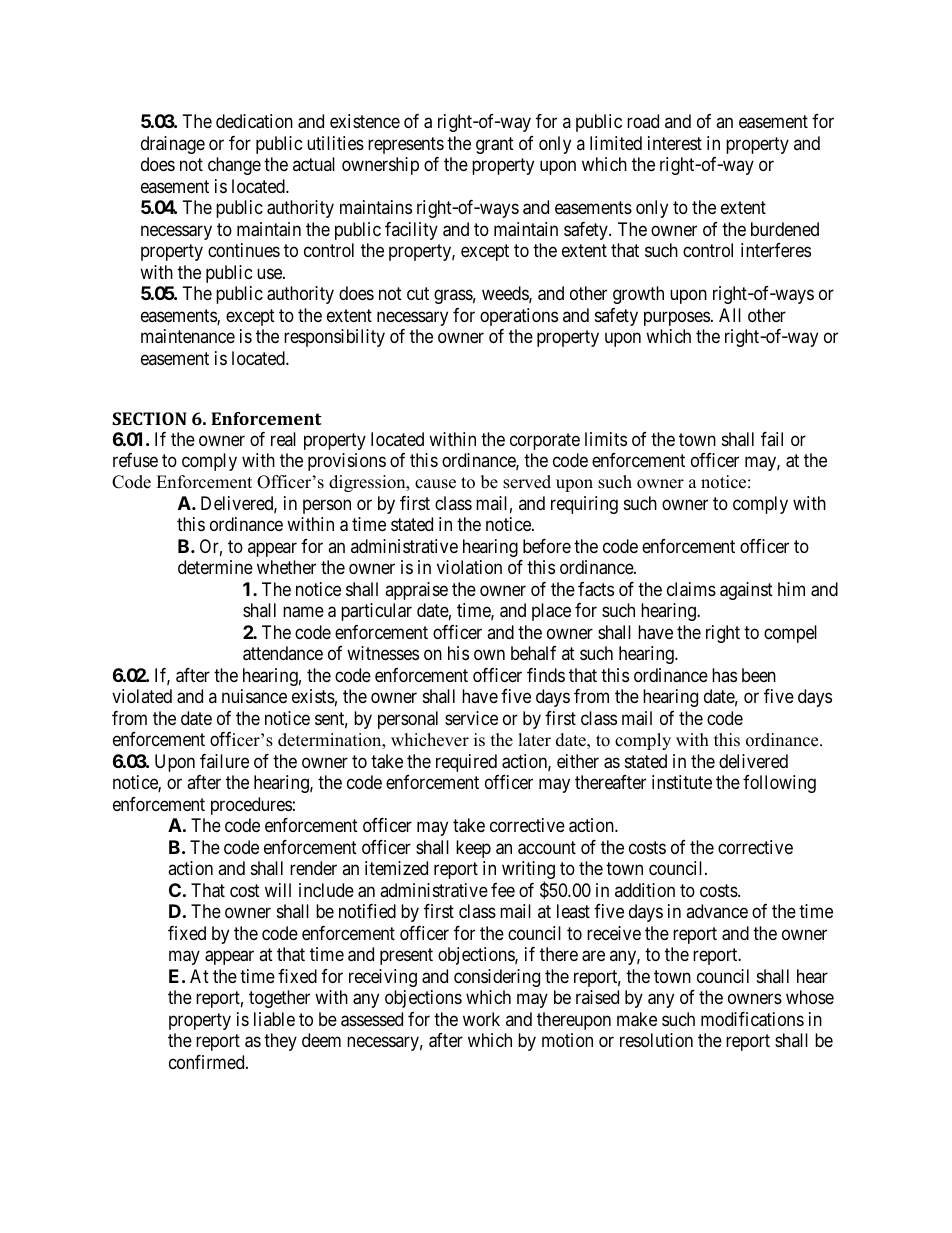 The width and height of the page is (952, 1233). I want to click on purposes, so click(677, 318).
